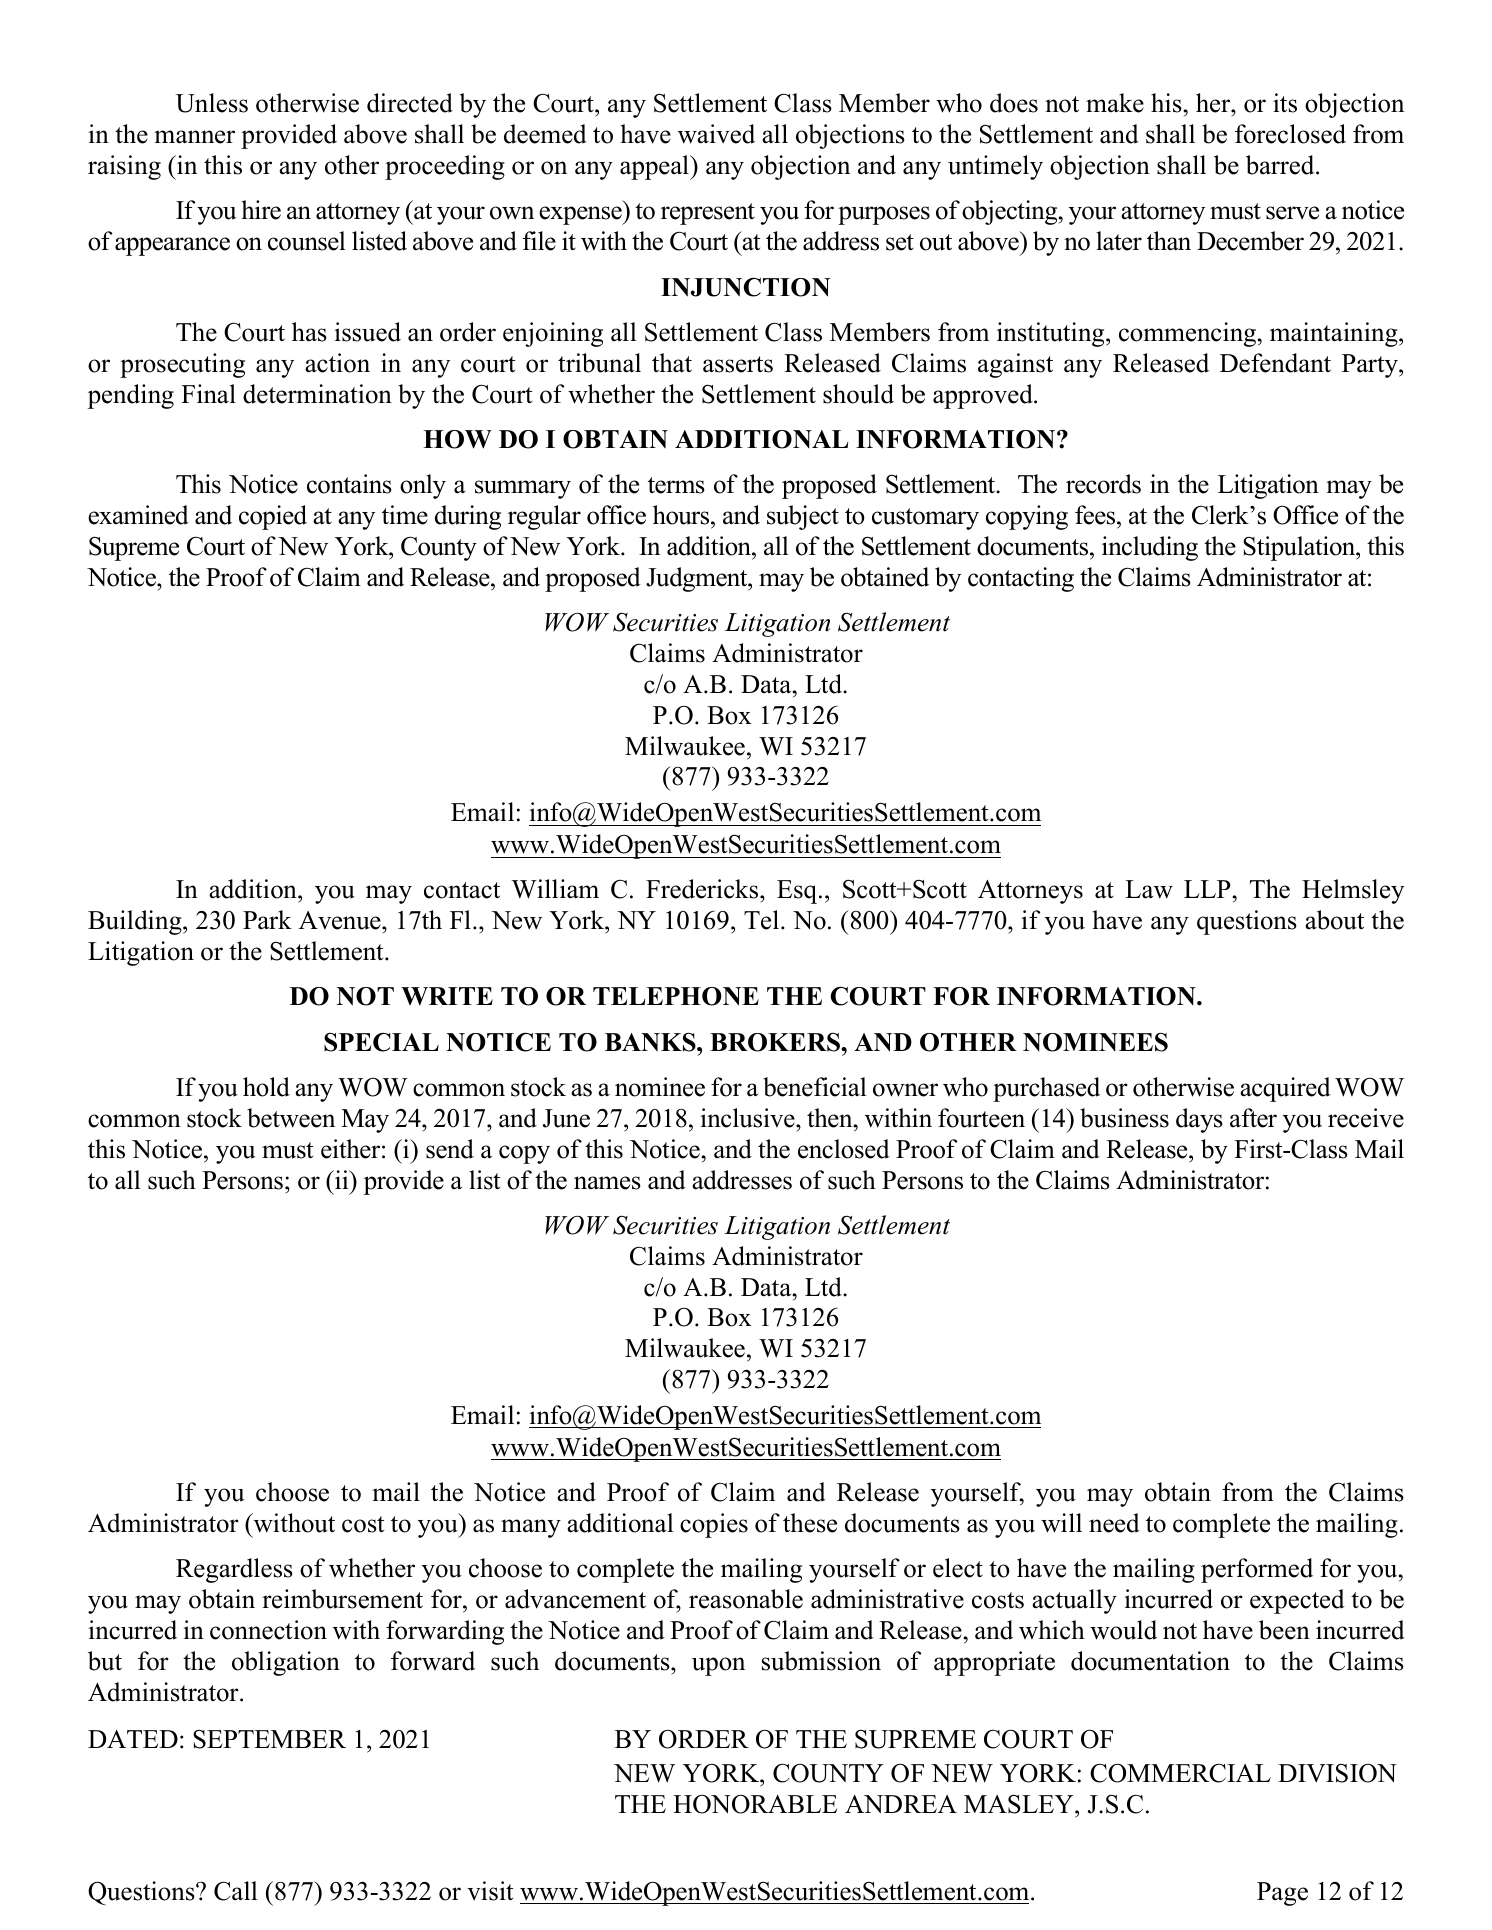 The height and width of the screenshot is (1930, 1492). Describe the element at coordinates (194, 137) in the screenshot. I see `manner` at that location.
